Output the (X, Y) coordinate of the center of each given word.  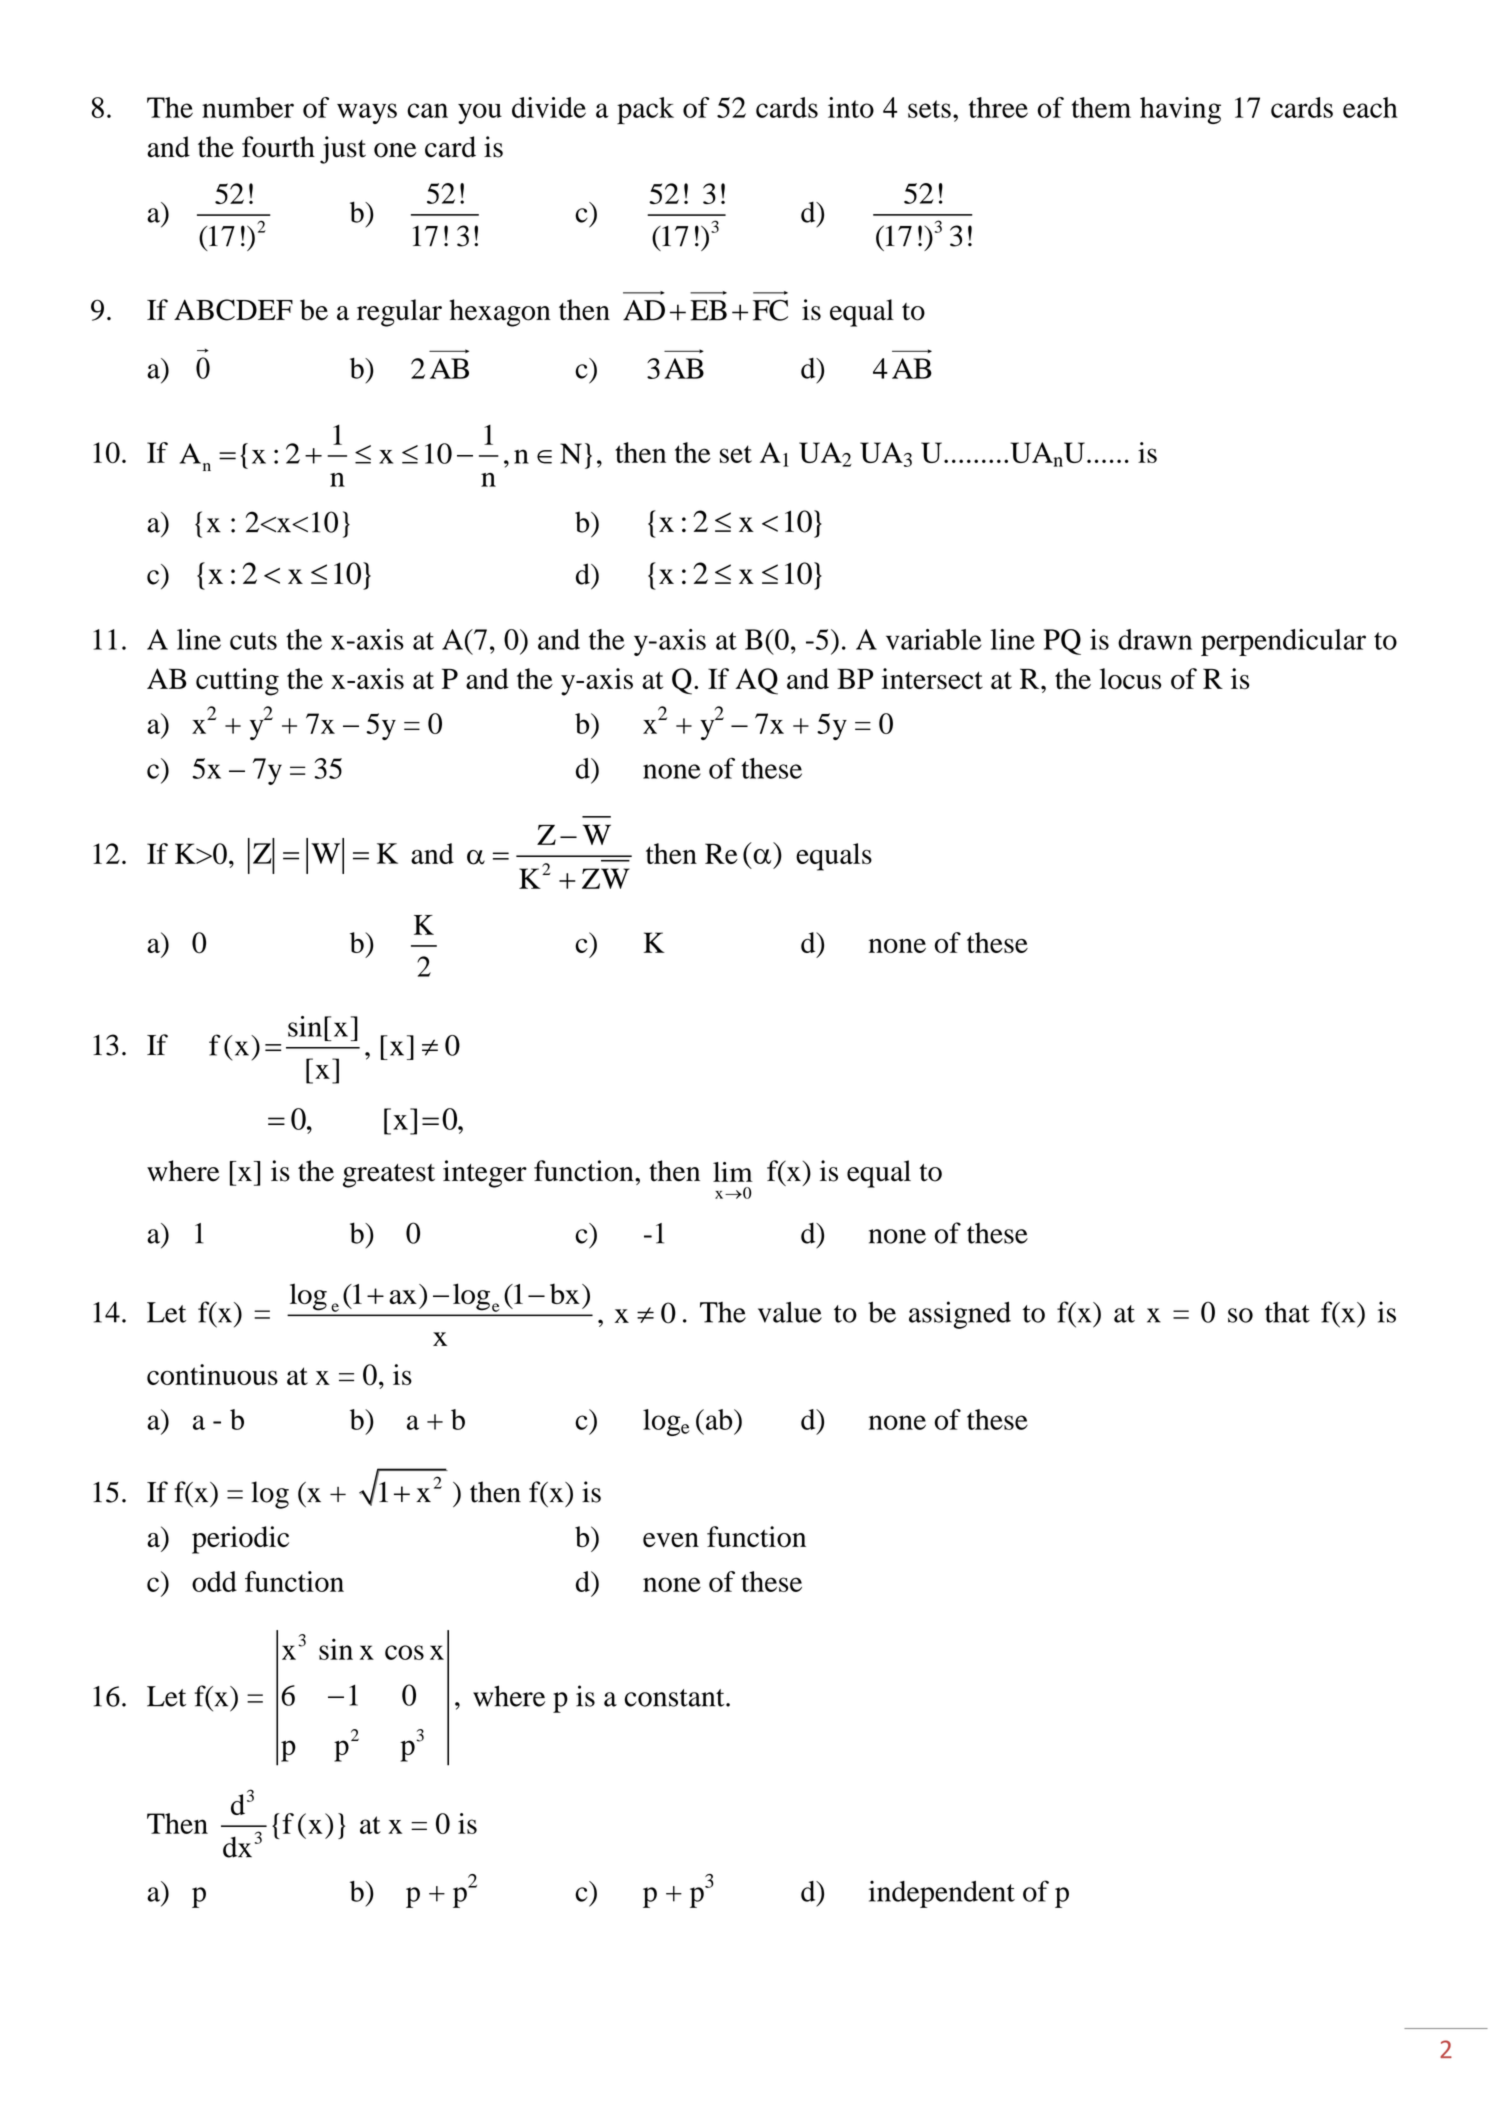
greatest (389, 1176)
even (671, 1540)
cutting (237, 682)
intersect (932, 679)
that (1287, 1312)
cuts (253, 641)
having (1180, 110)
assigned (960, 1315)
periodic (240, 1540)
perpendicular (1283, 642)
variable (934, 639)
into (851, 107)
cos (404, 1652)
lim (733, 1172)
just (343, 150)
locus (1130, 679)
